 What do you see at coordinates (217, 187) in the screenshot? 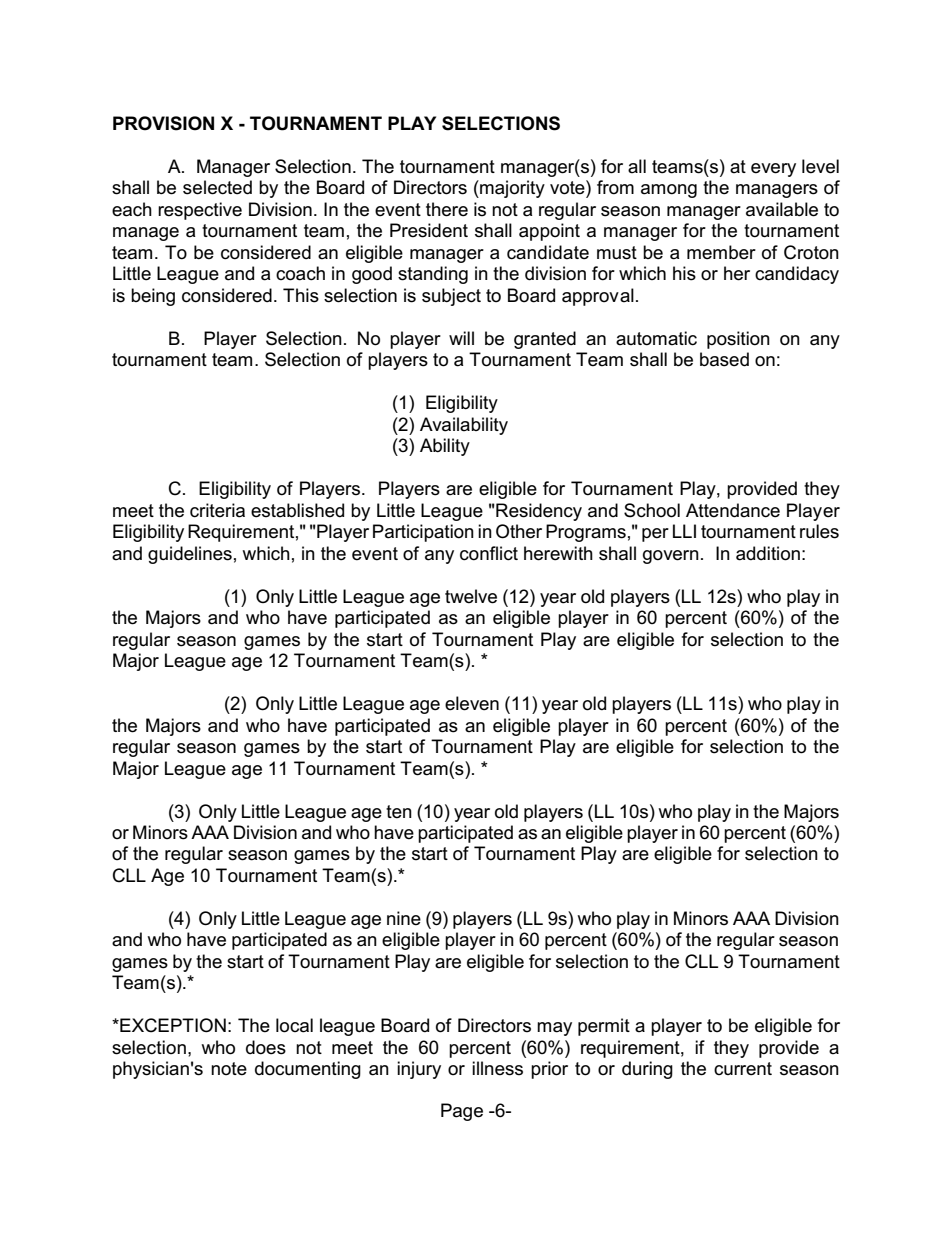
I see `selected` at bounding box center [217, 187].
